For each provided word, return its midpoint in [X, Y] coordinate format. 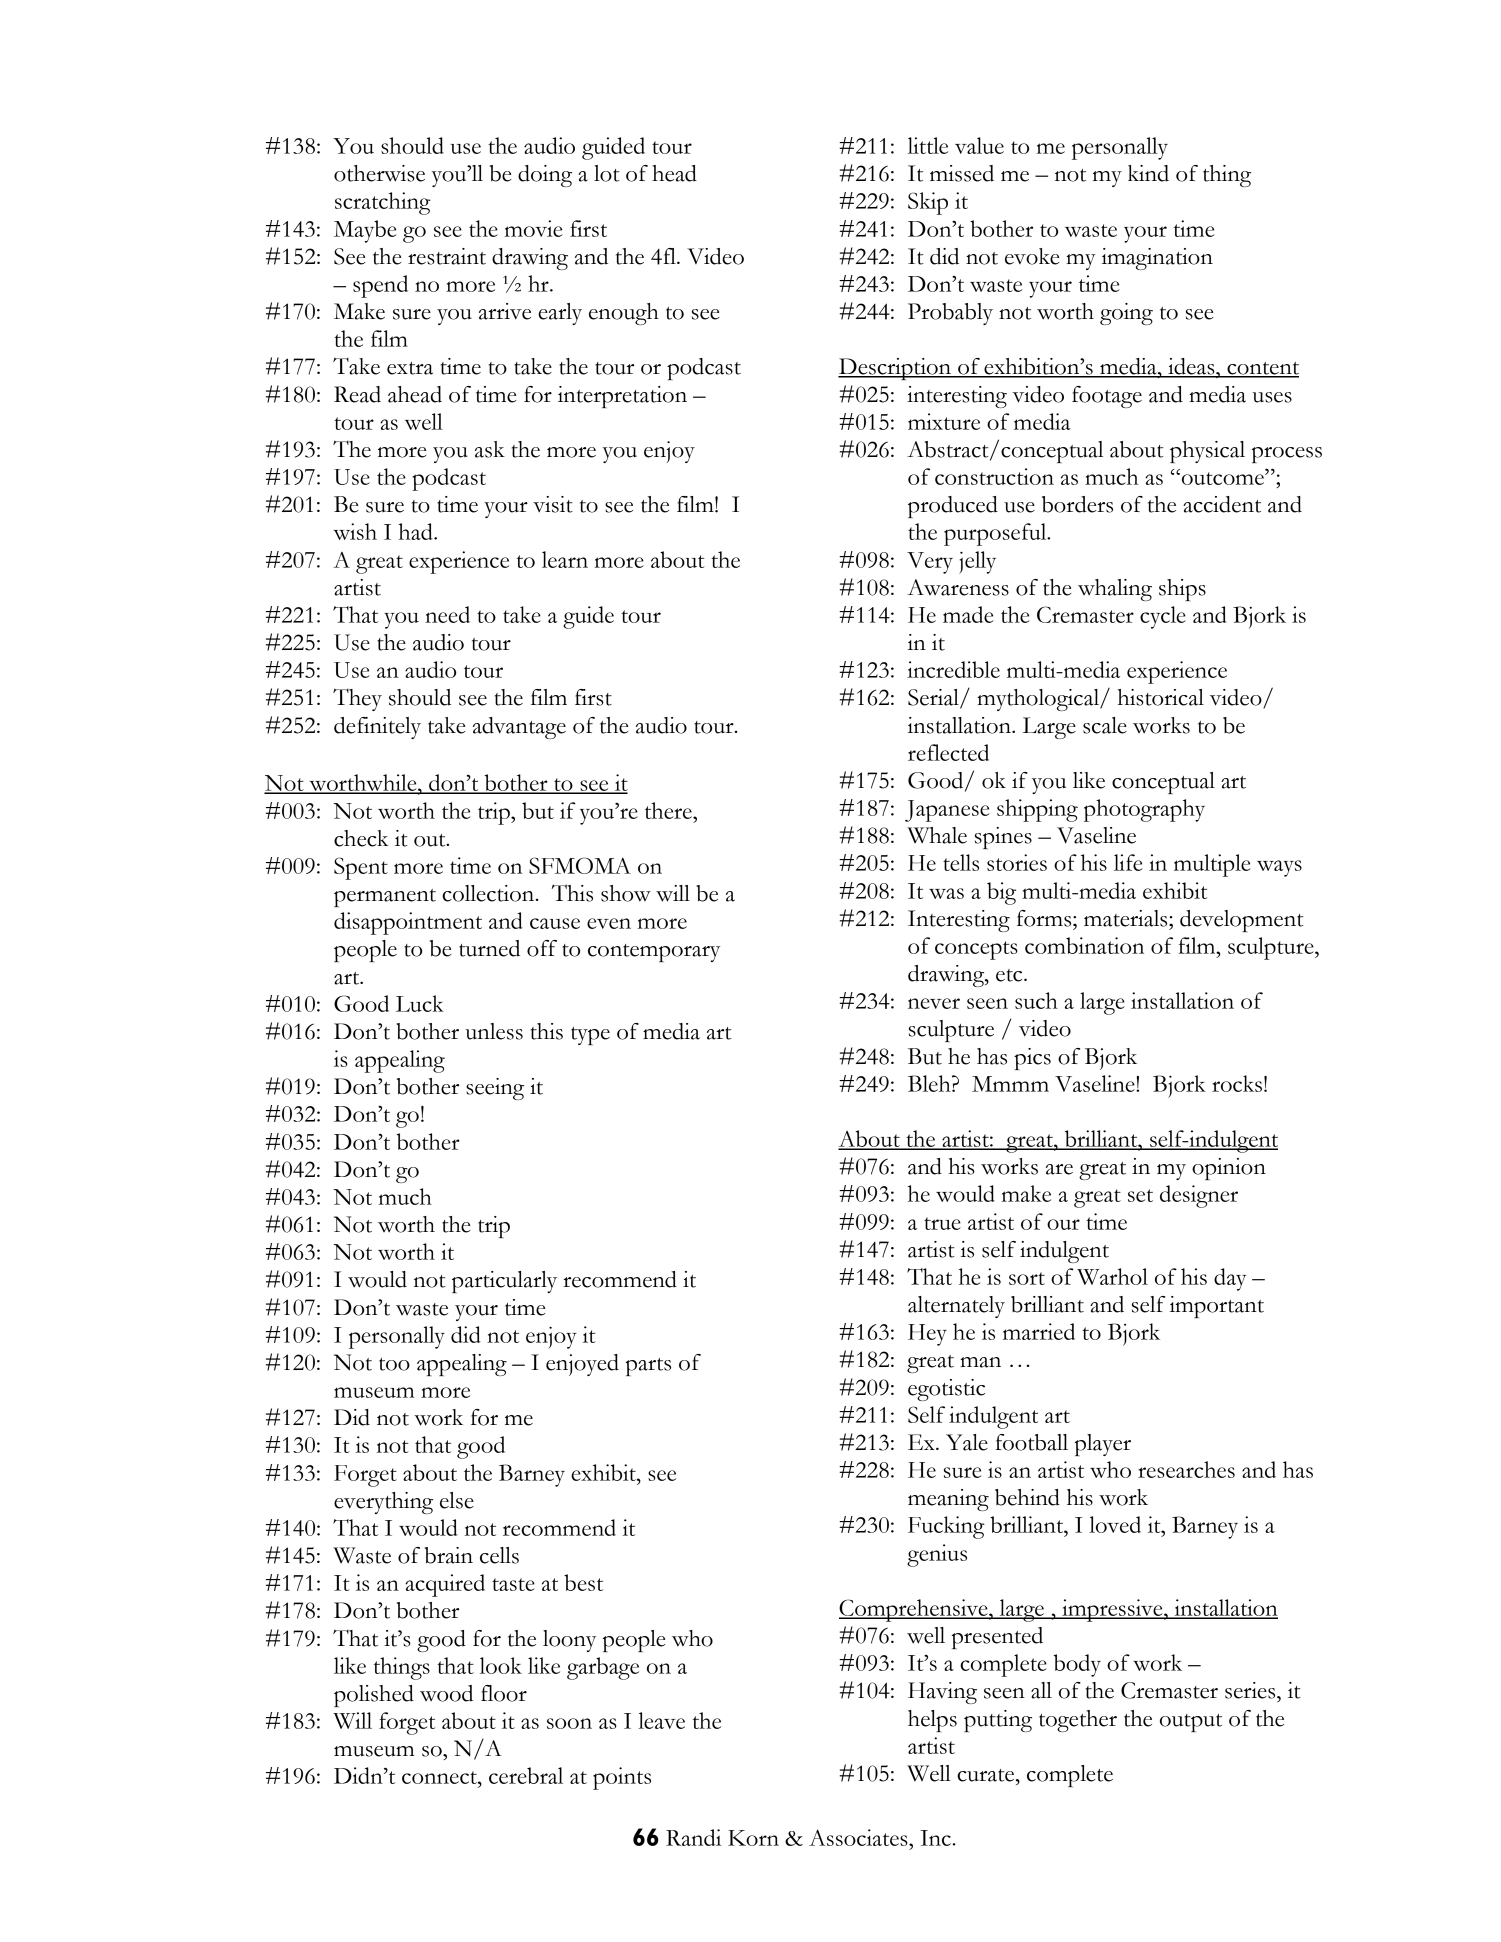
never [934, 1003]
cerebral [526, 1775]
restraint [447, 256]
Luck [420, 1003]
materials [1127, 918]
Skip [928, 203]
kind [1148, 173]
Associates [859, 1837]
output [1191, 1723]
